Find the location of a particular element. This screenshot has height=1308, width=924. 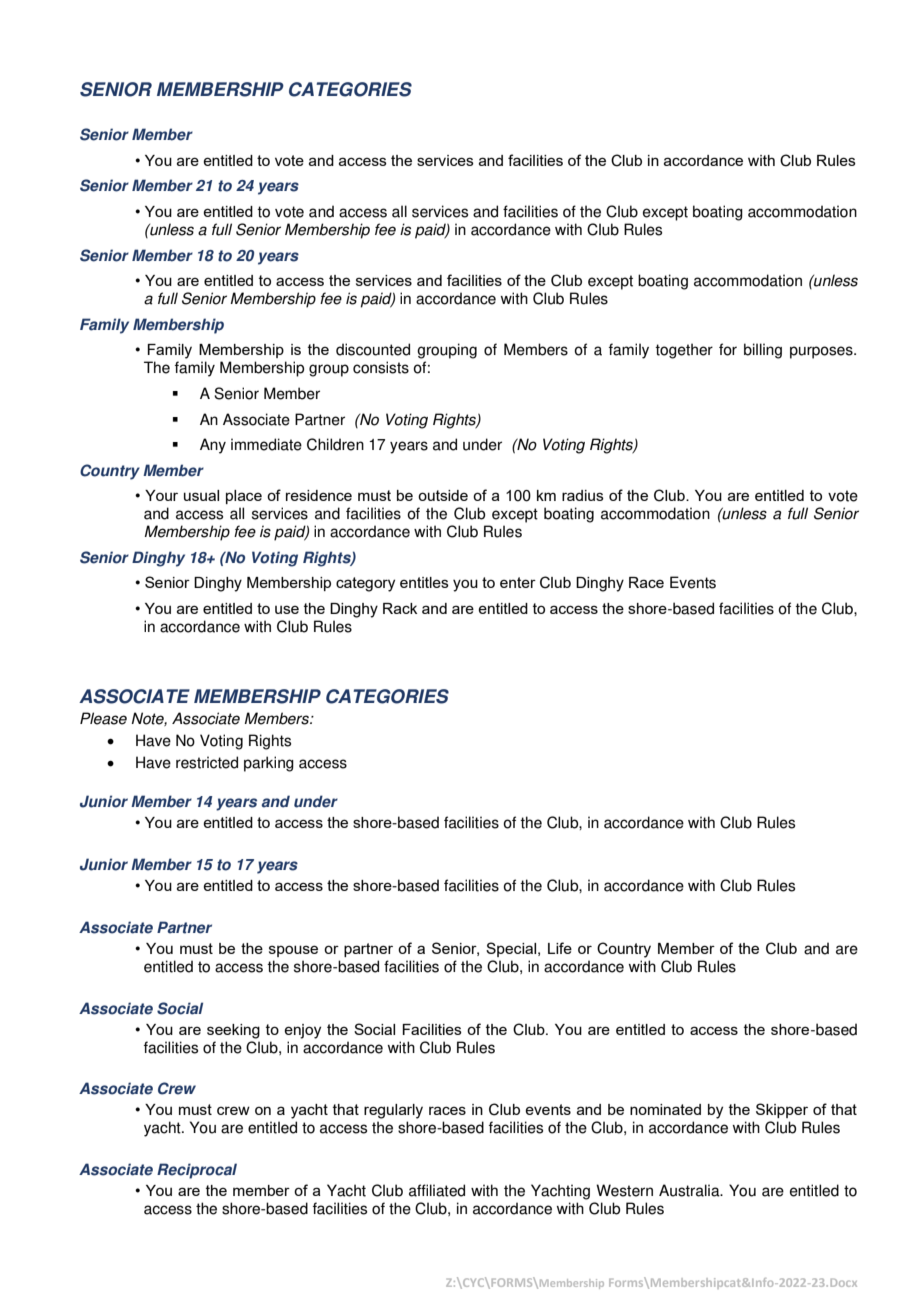

Skipper is located at coordinates (782, 1110).
